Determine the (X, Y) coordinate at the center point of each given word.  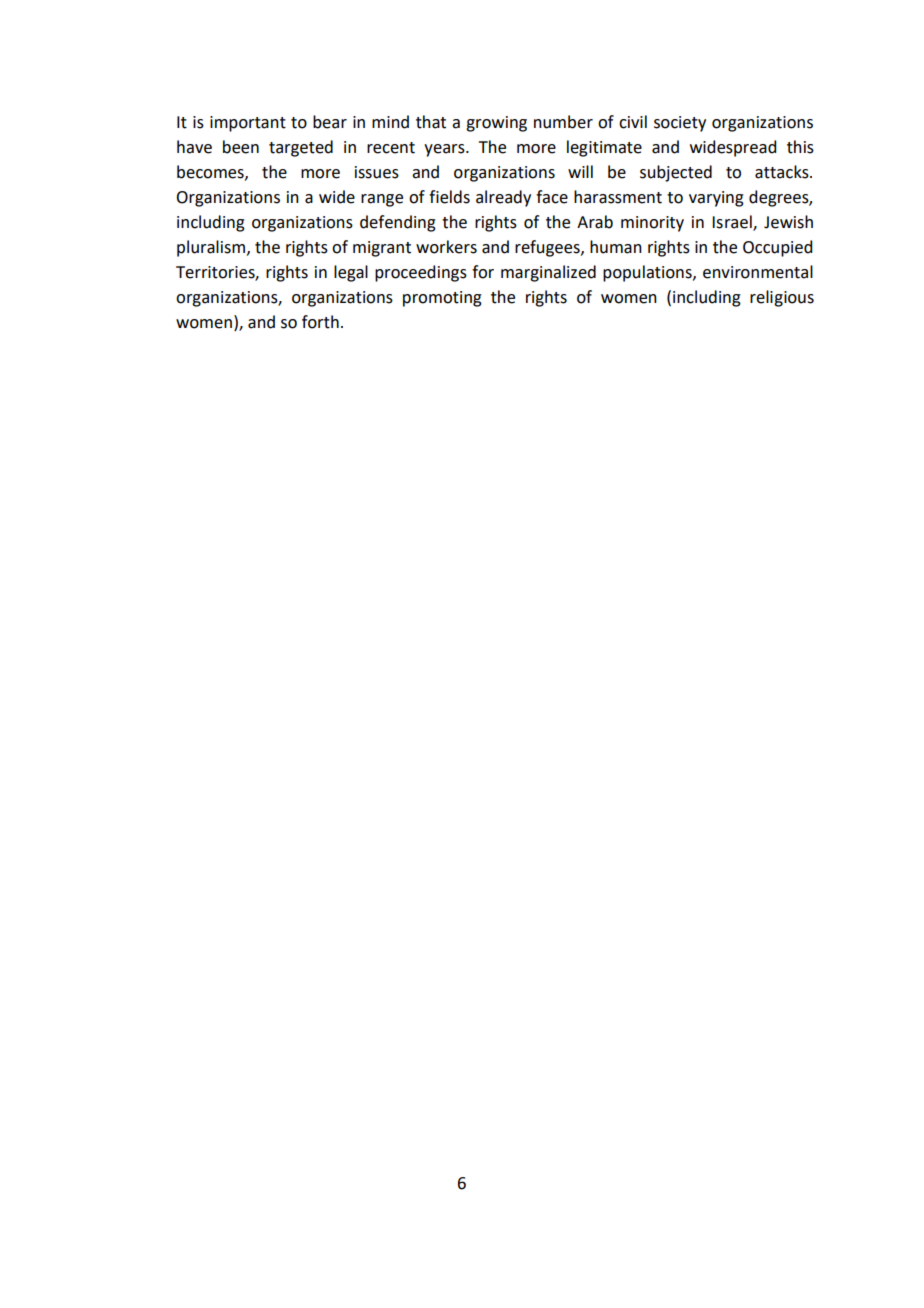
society (680, 124)
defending (398, 223)
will (580, 171)
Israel (733, 223)
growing (496, 124)
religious (782, 298)
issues (377, 172)
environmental (758, 272)
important (248, 124)
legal (351, 273)
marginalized (548, 273)
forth (320, 322)
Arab (595, 222)
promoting (442, 299)
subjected (676, 173)
